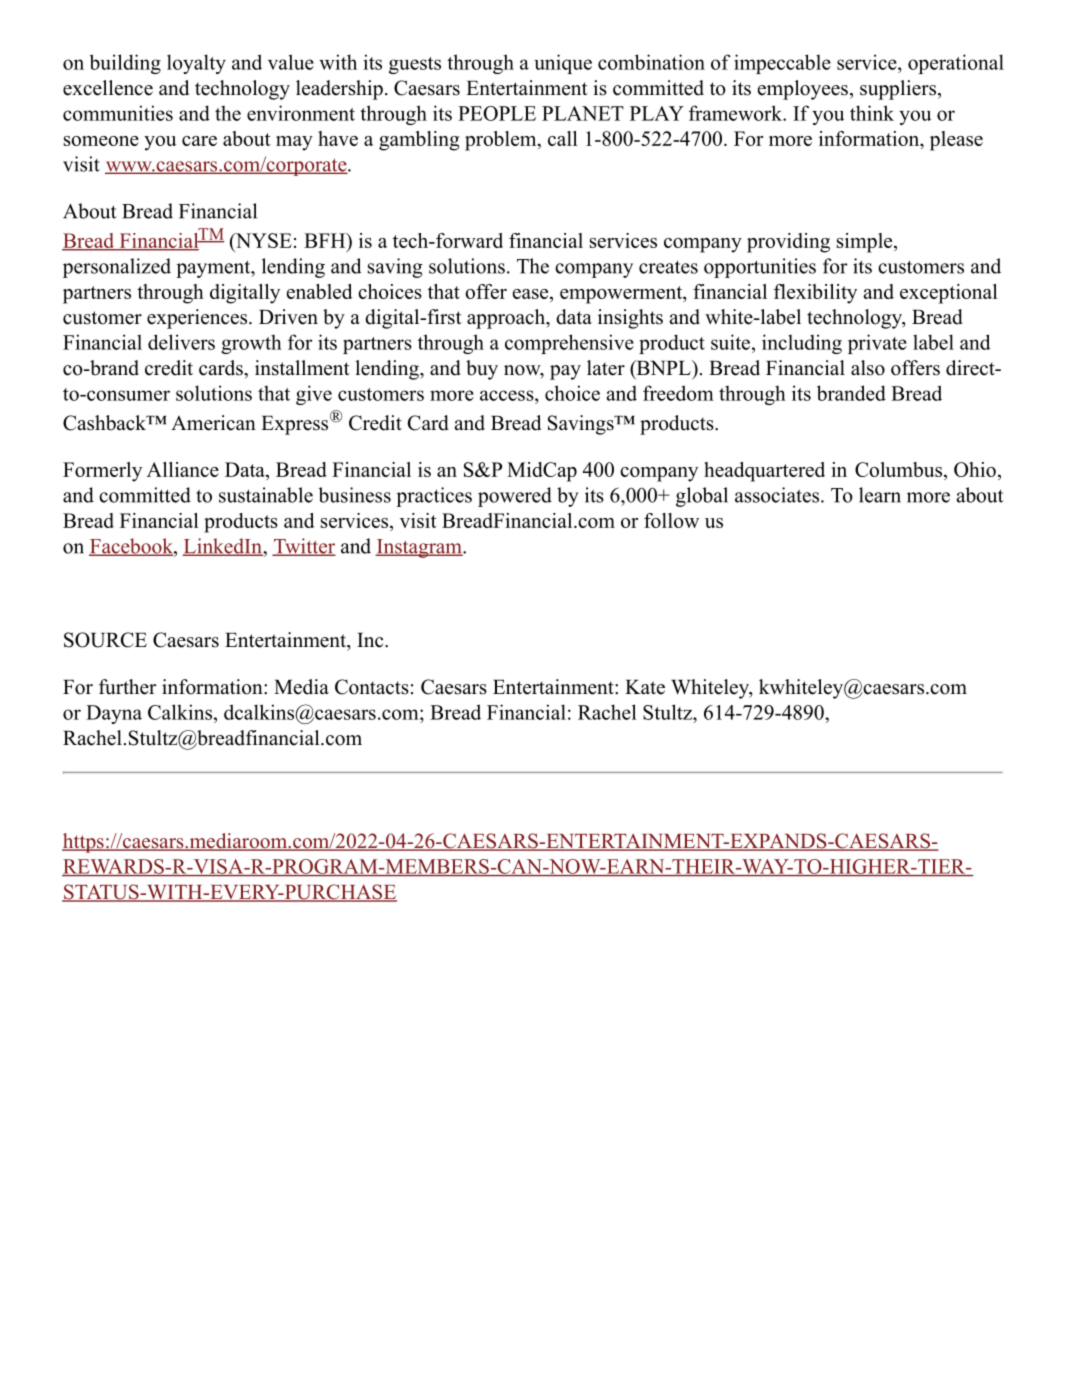 The image size is (1067, 1381). What do you see at coordinates (898, 90) in the image?
I see `suppliers` at bounding box center [898, 90].
